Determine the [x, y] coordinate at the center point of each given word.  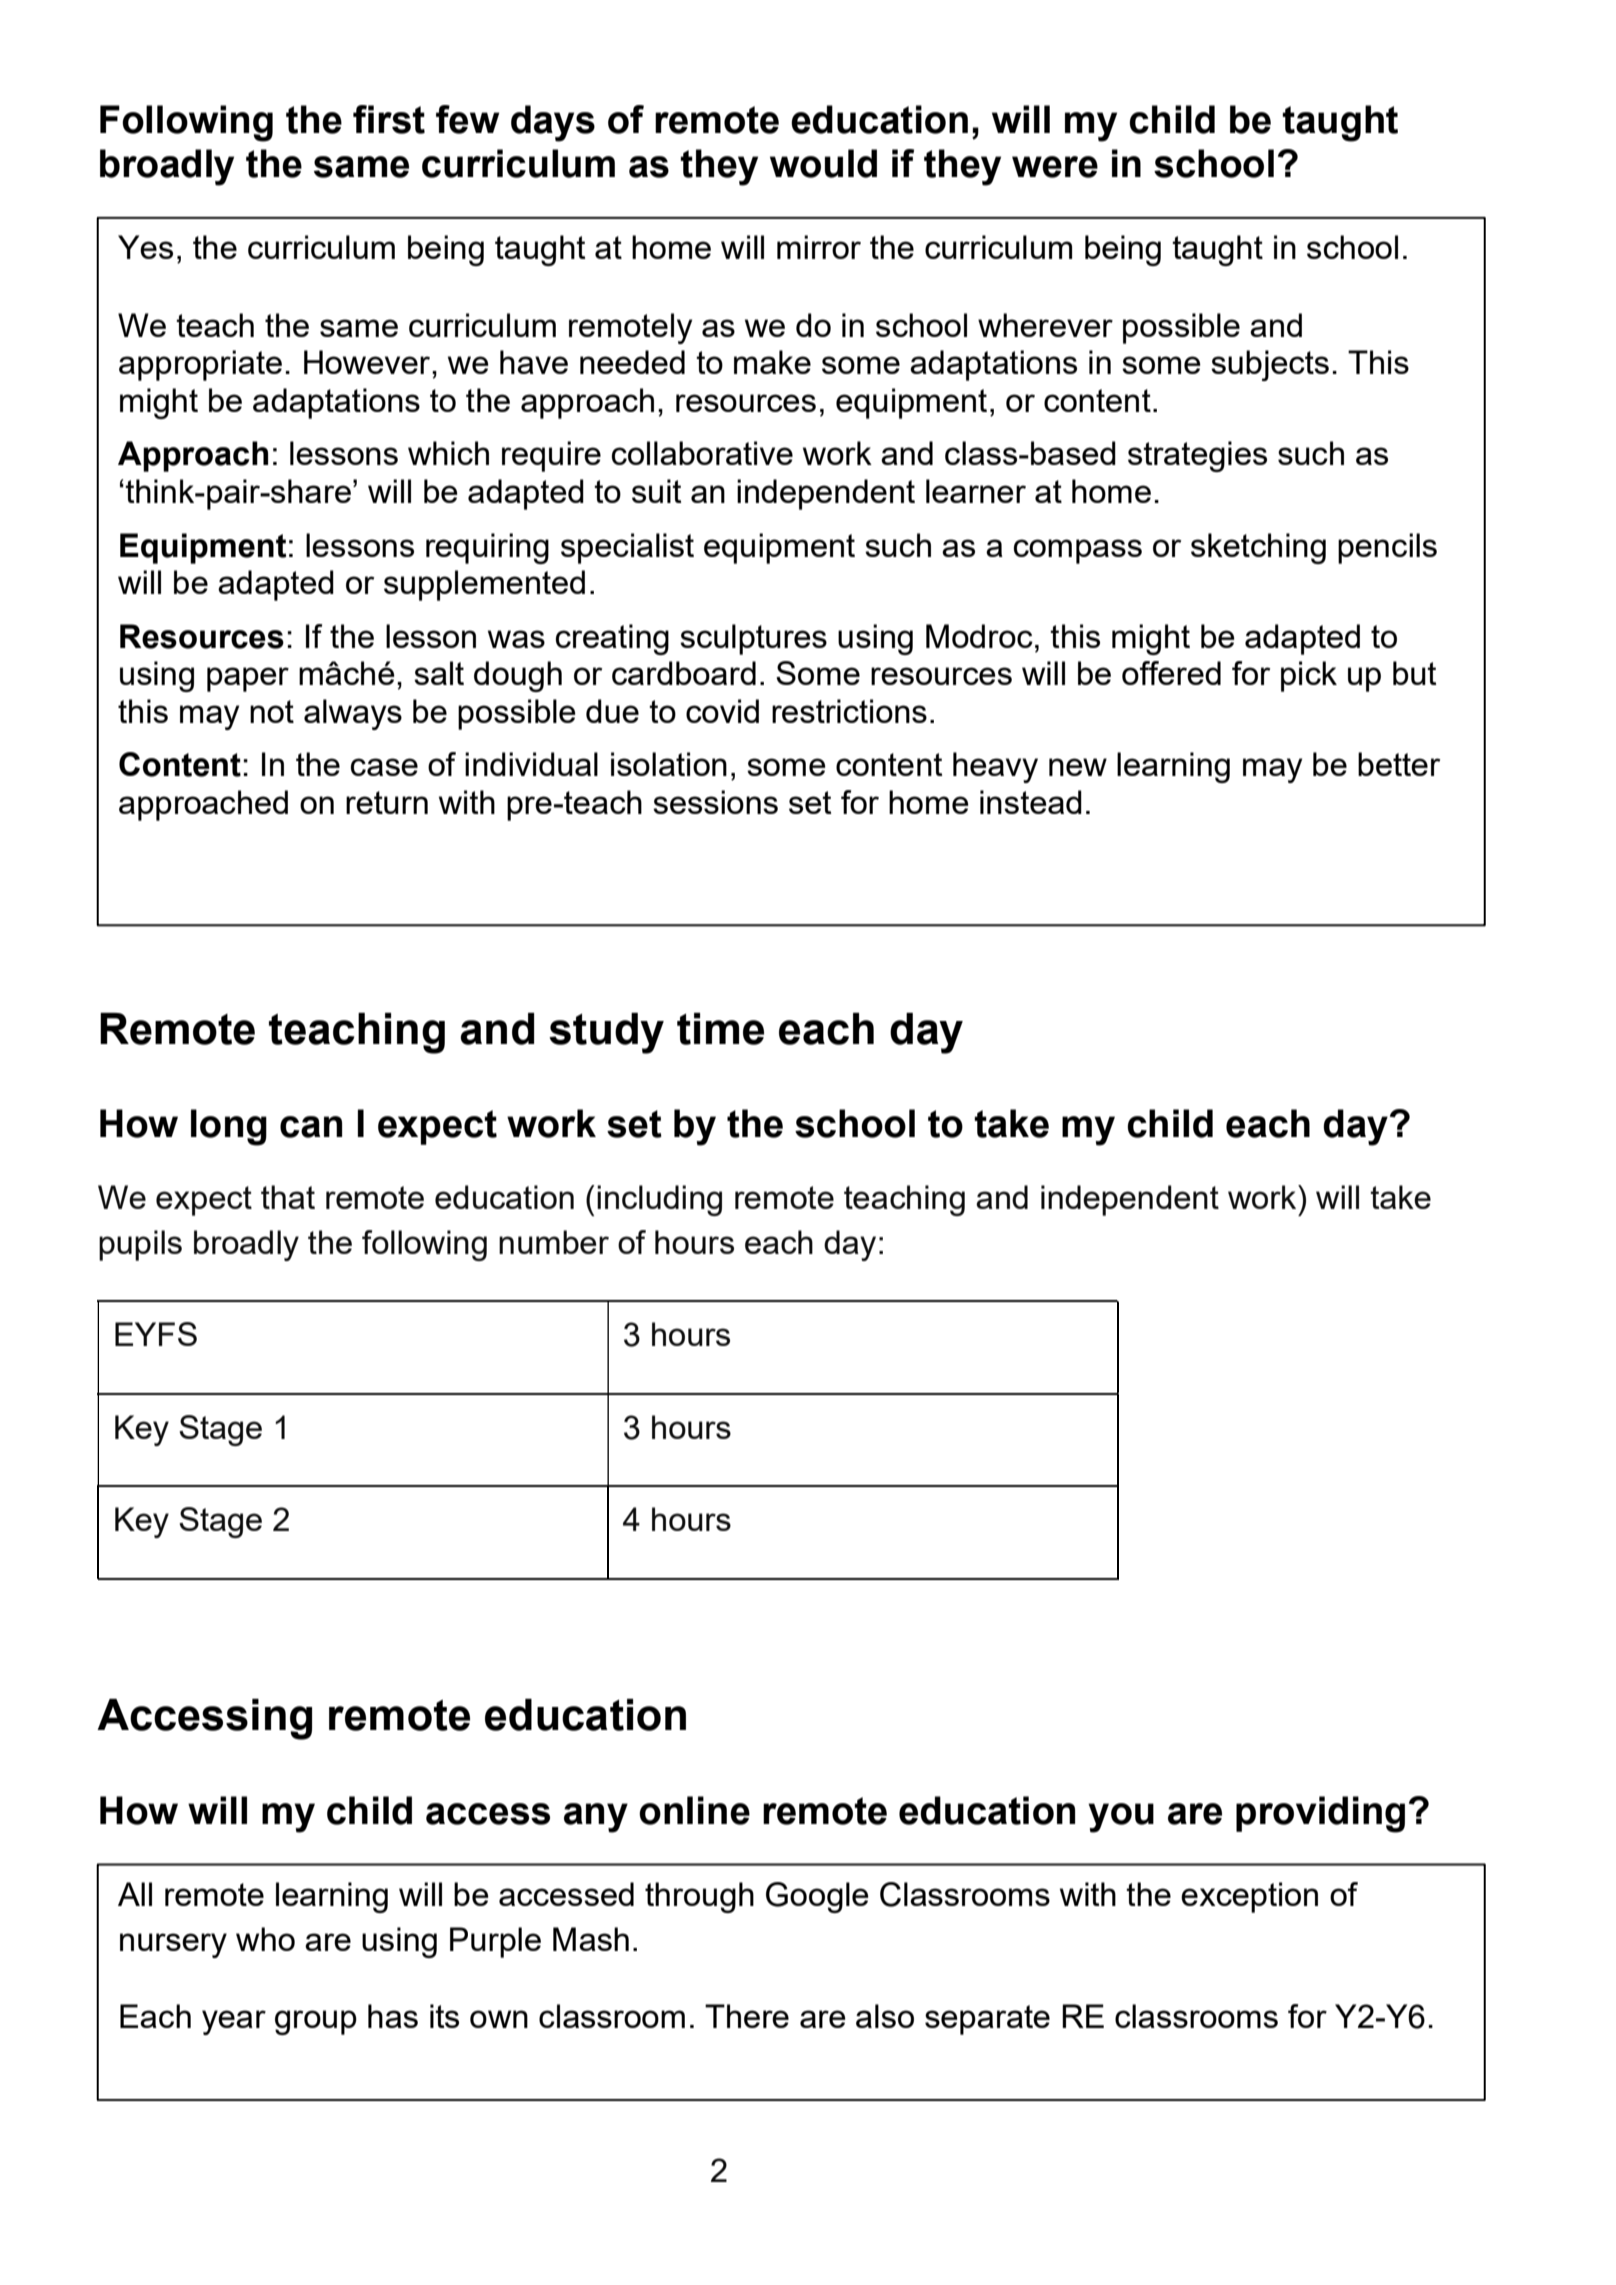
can [311, 1127]
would [823, 163]
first [389, 119]
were [1055, 167]
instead [1031, 802]
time [720, 1029]
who [265, 1939]
